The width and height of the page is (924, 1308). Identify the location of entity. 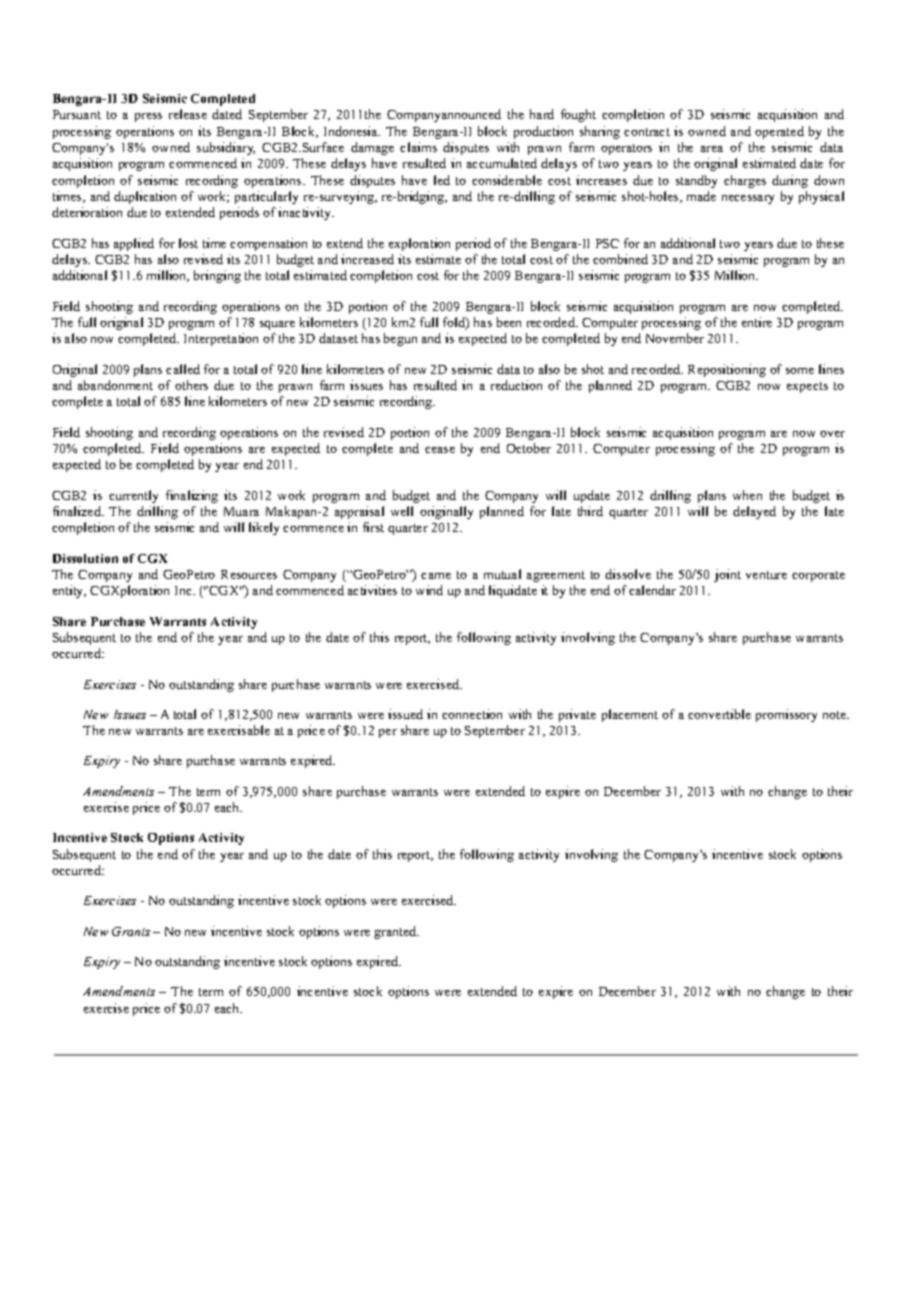
(69, 591).
